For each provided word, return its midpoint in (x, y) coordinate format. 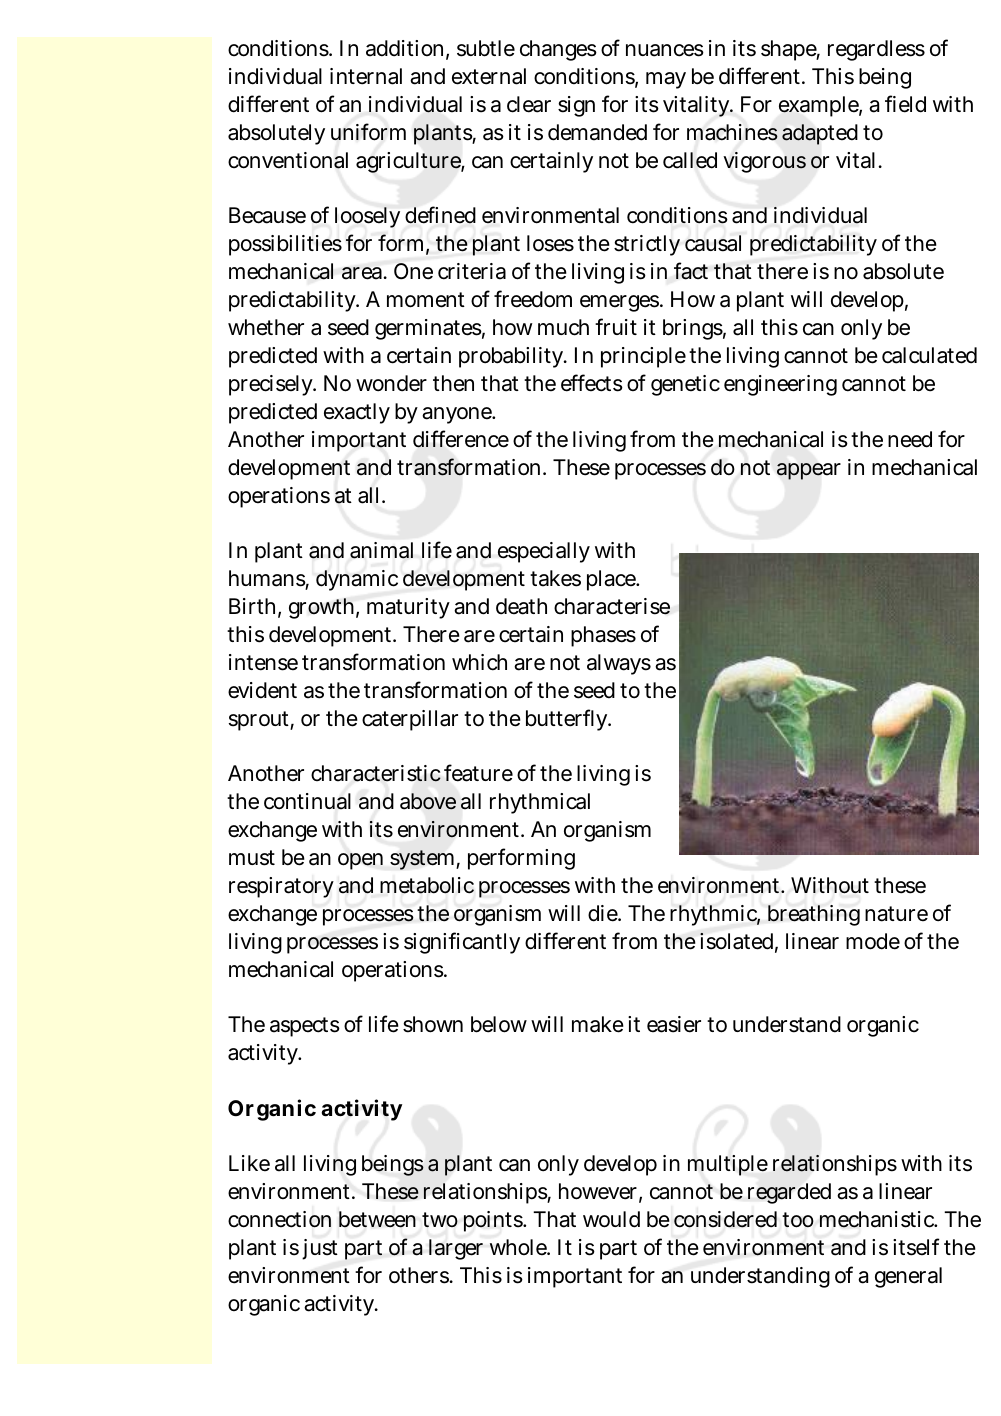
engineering (780, 385)
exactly (357, 413)
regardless (876, 50)
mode (873, 941)
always (619, 664)
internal (366, 76)
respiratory (281, 887)
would (611, 1219)
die (604, 913)
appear (809, 471)
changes (558, 50)
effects (592, 383)
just (320, 1249)
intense (263, 662)
